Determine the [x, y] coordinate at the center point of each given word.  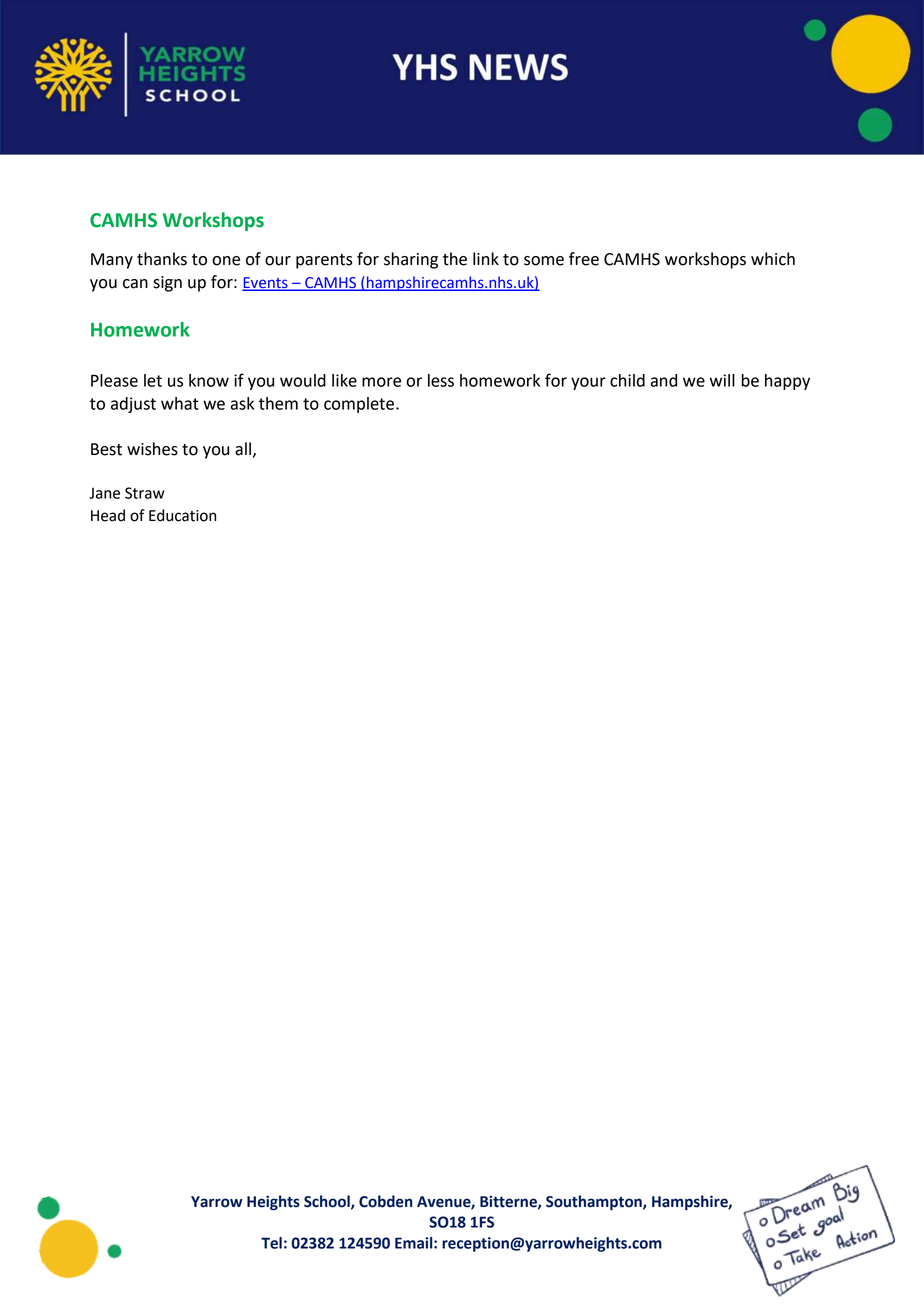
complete [360, 405]
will [722, 380]
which [773, 259]
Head [108, 515]
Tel [271, 1243]
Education [182, 515]
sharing [411, 260]
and [663, 380]
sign [167, 284]
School [328, 1202]
